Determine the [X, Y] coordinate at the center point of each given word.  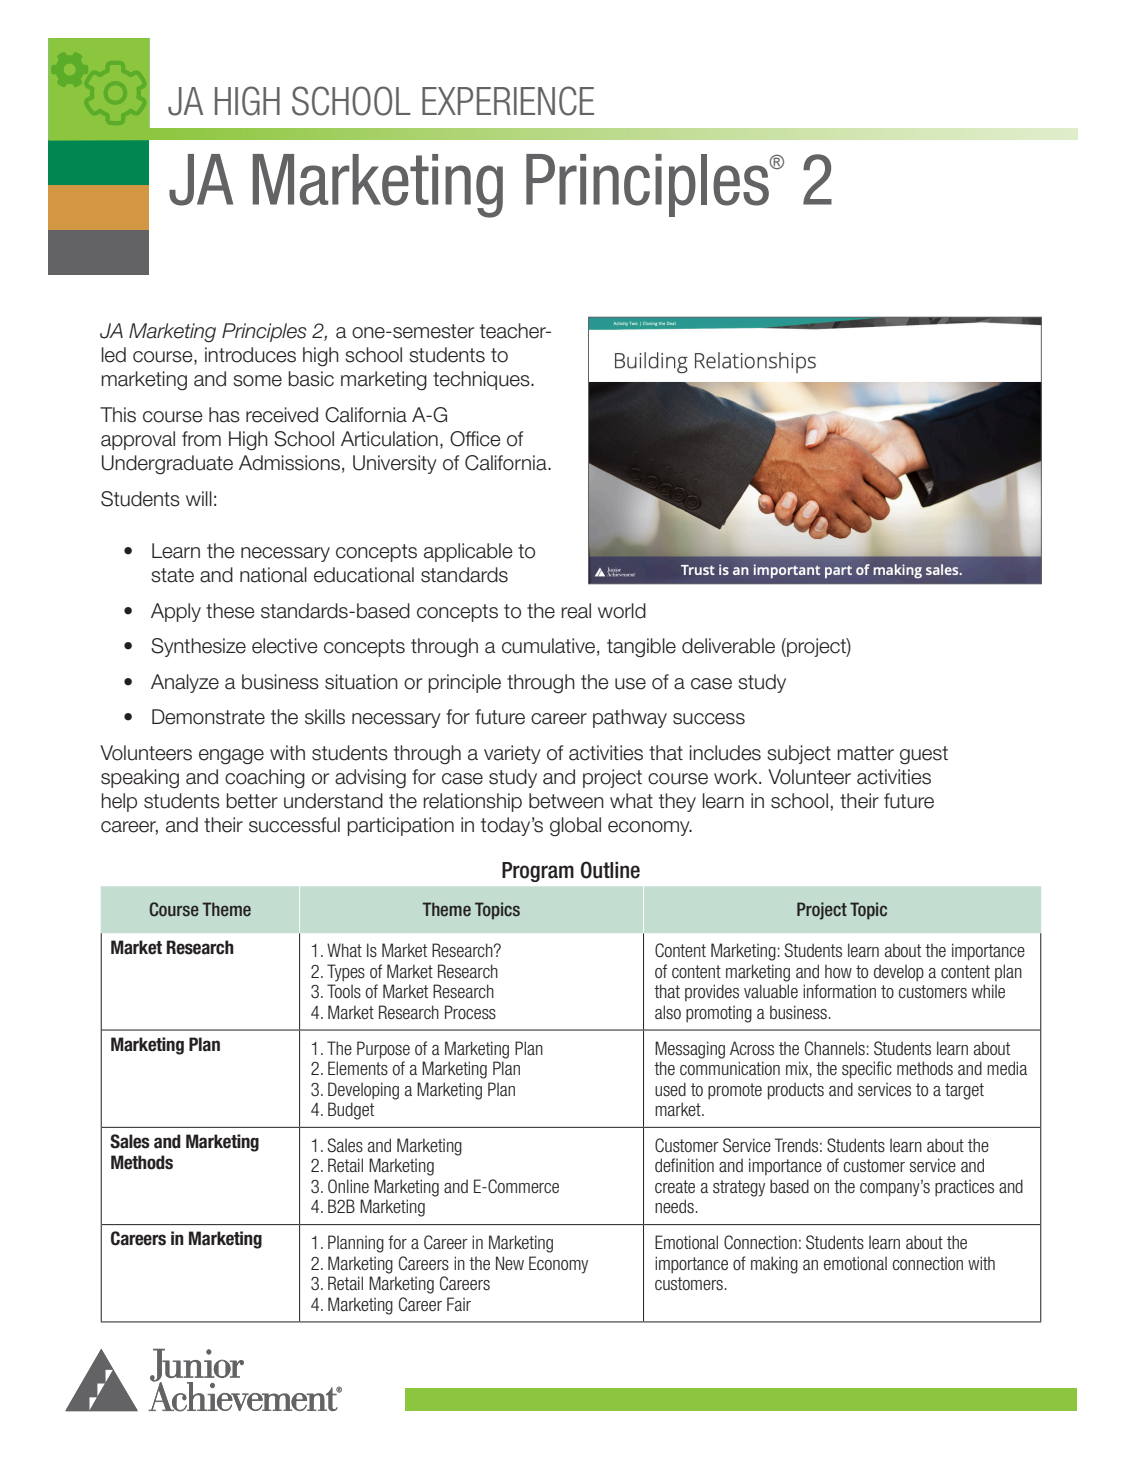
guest [924, 755]
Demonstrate [208, 717]
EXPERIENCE [508, 101]
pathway [630, 718]
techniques [482, 380]
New [510, 1263]
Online [348, 1186]
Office [475, 439]
